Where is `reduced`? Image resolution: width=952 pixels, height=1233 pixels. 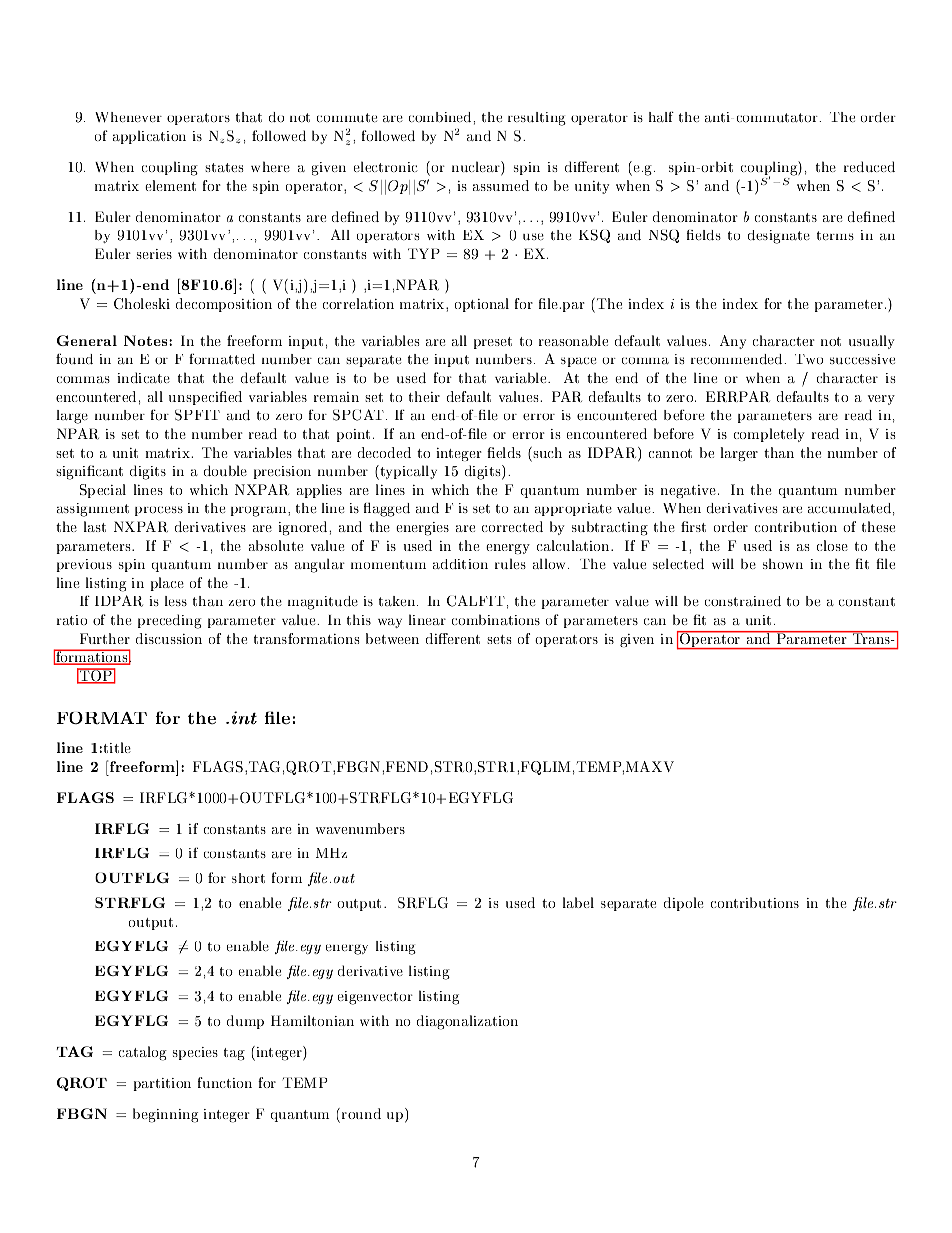 reduced is located at coordinates (869, 166).
